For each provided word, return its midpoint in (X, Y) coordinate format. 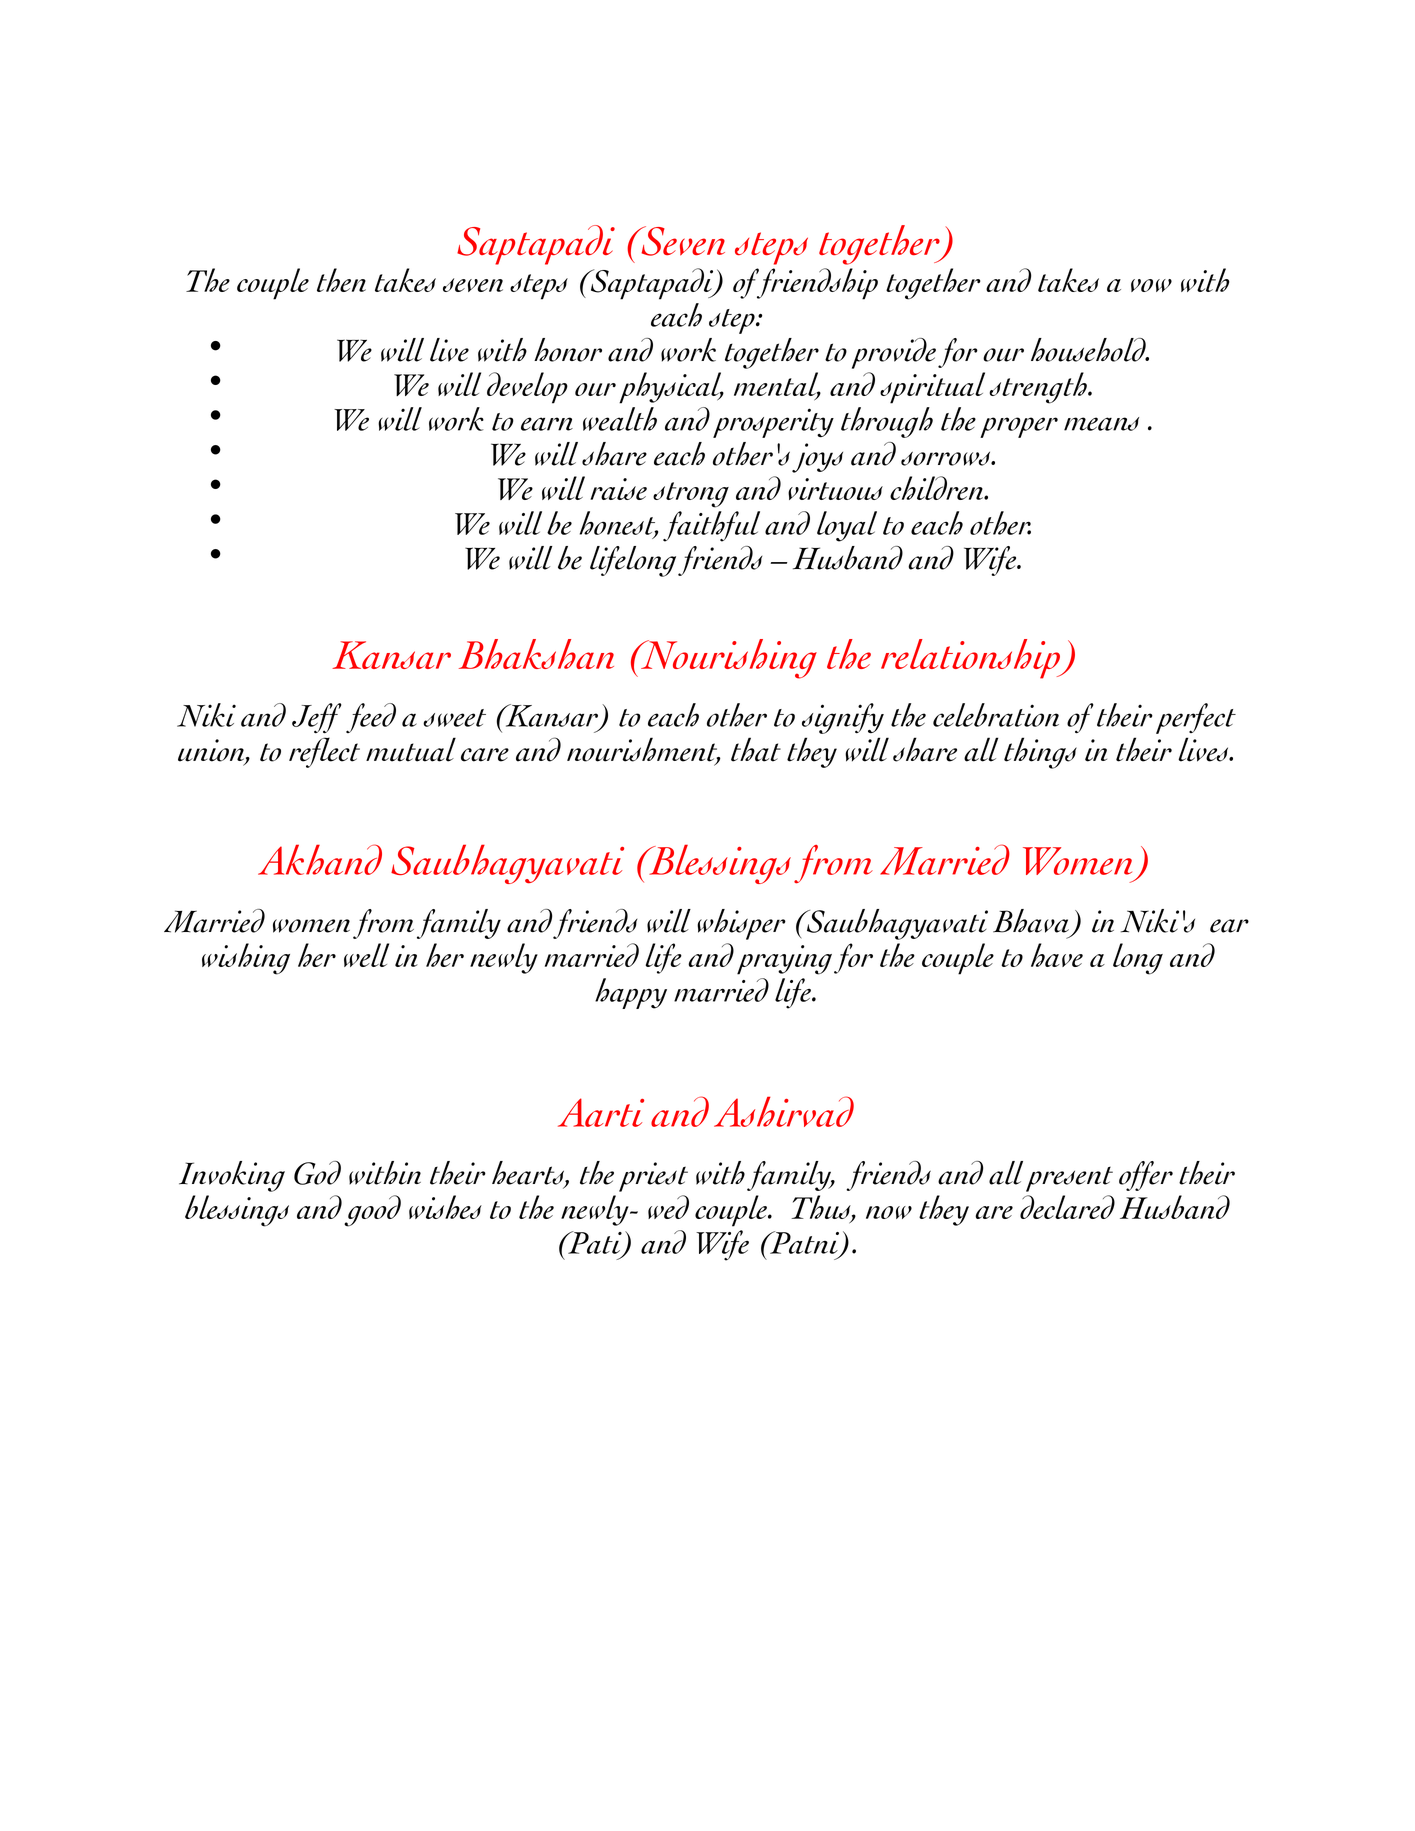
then (341, 280)
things (1040, 753)
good (372, 1211)
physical (671, 388)
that (756, 749)
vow (1151, 285)
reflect (324, 752)
